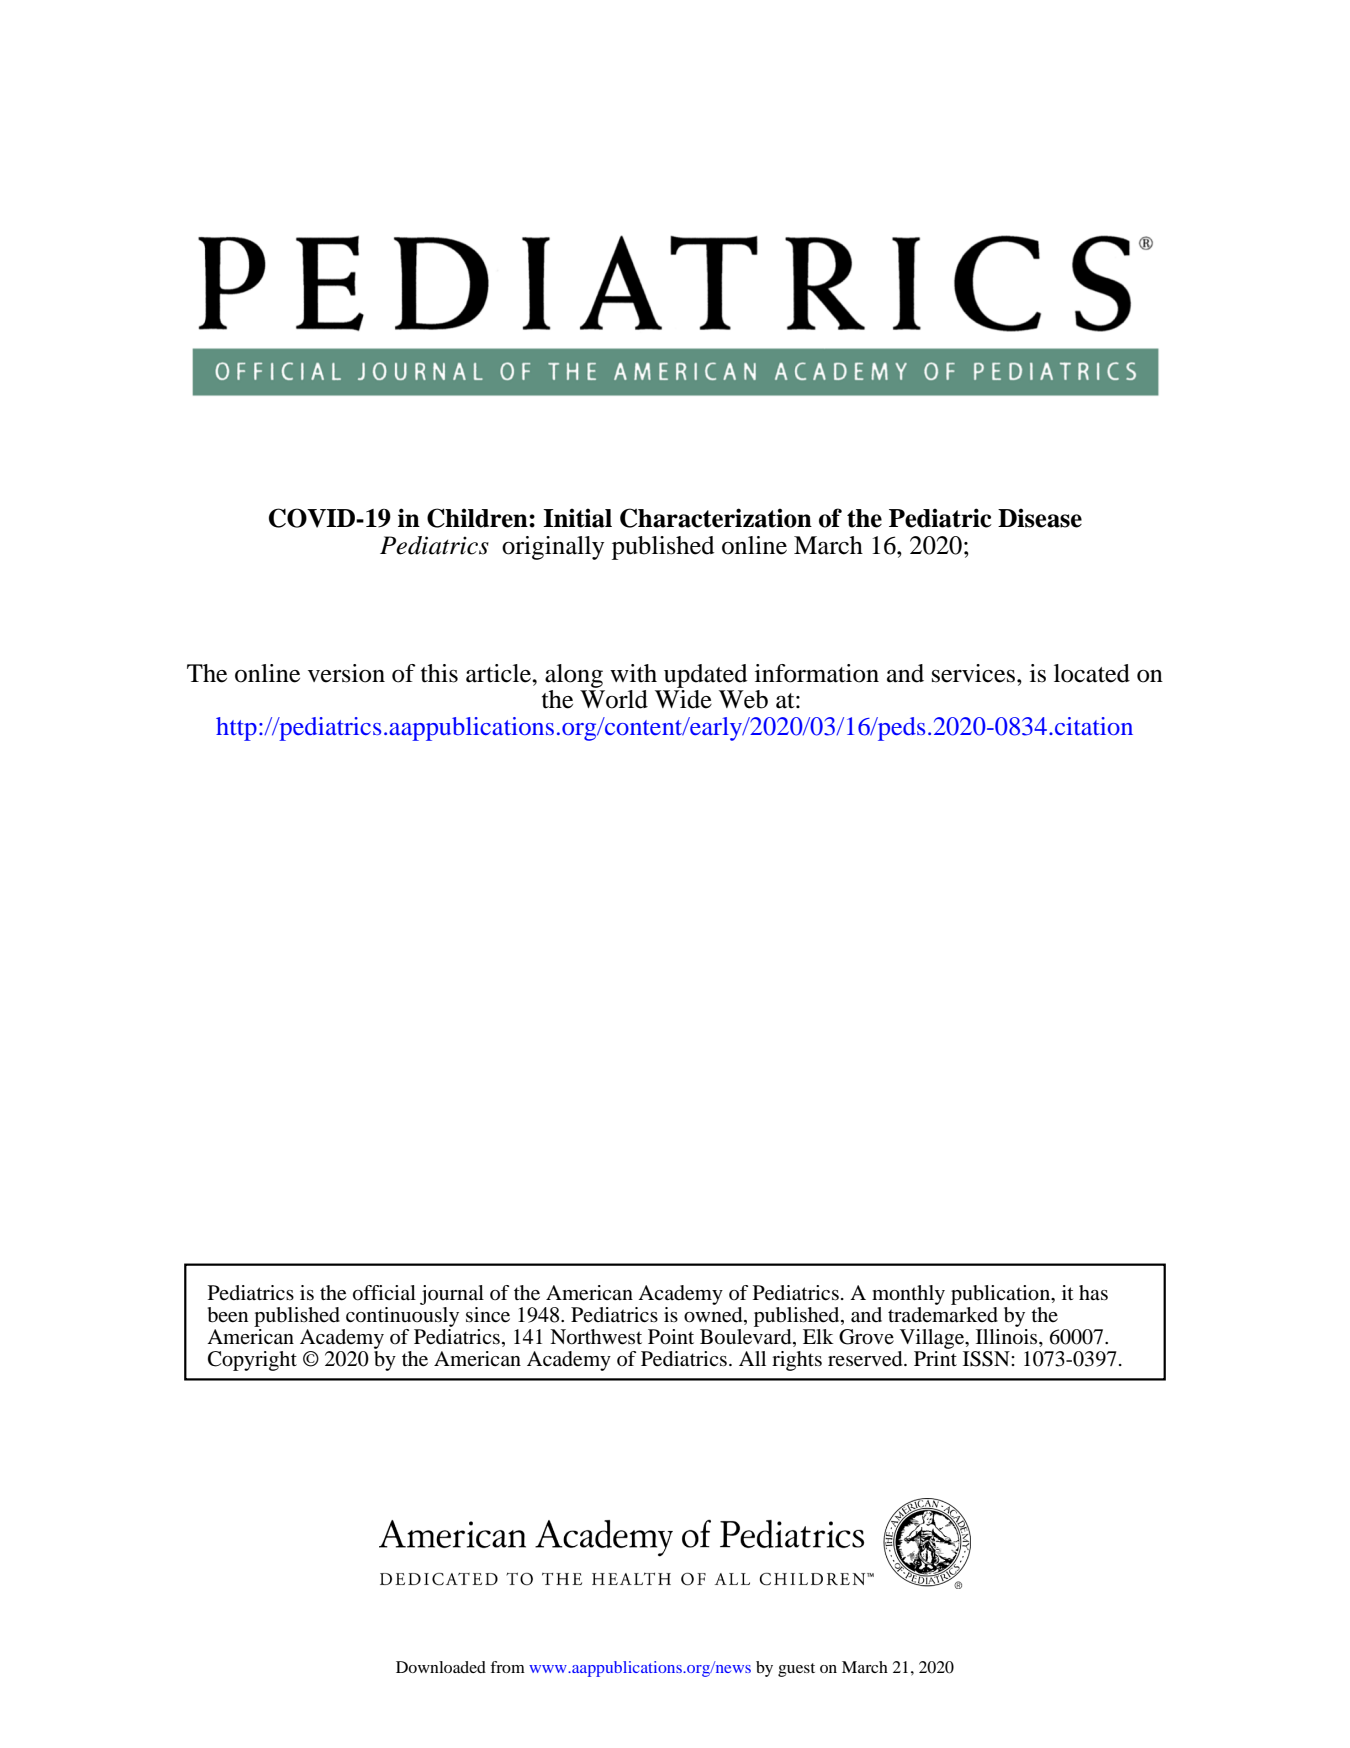 This image has width=1350, height=1748. Describe the element at coordinates (716, 518) in the image. I see `Characterization` at that location.
